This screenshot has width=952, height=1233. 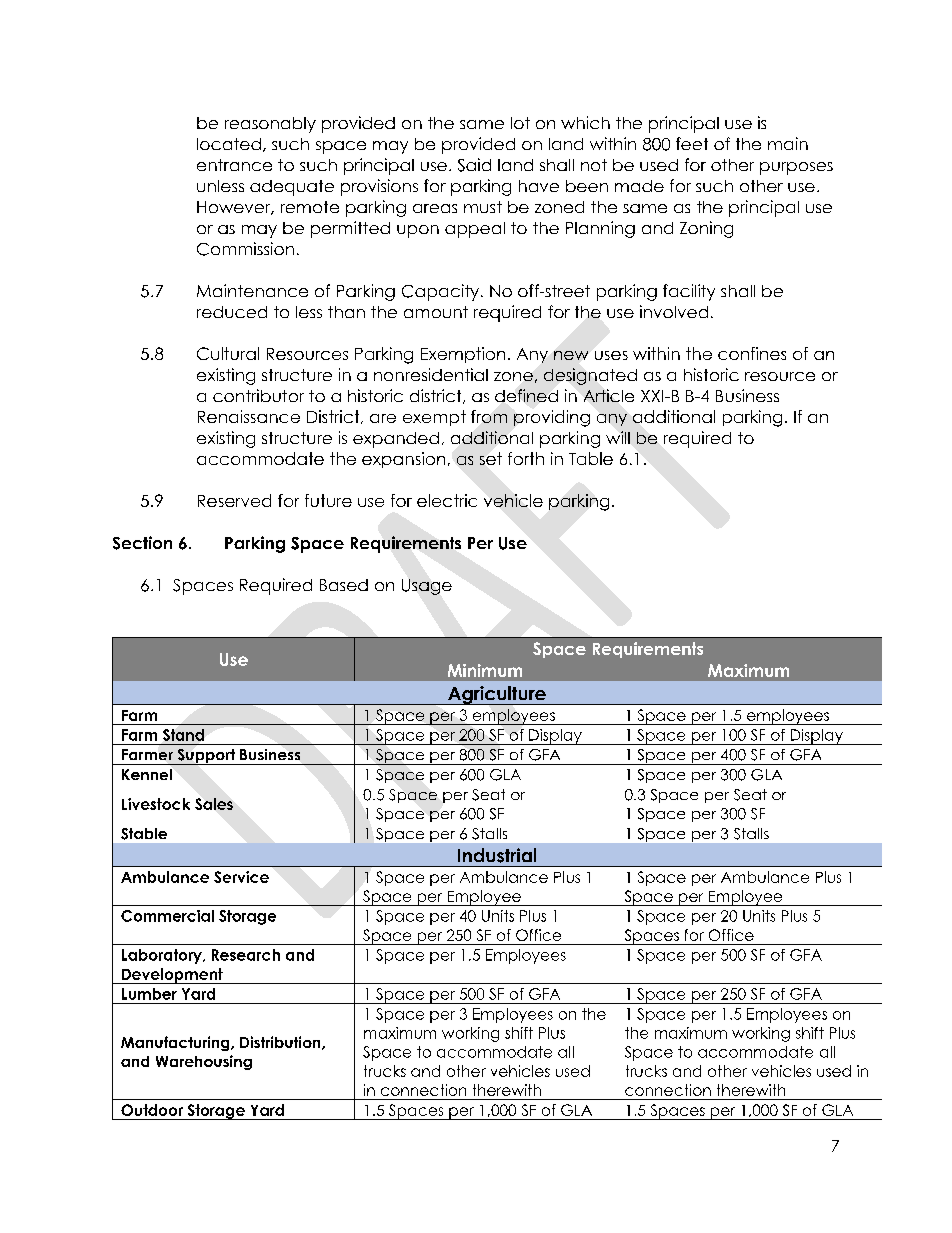 I want to click on feet, so click(x=692, y=143).
